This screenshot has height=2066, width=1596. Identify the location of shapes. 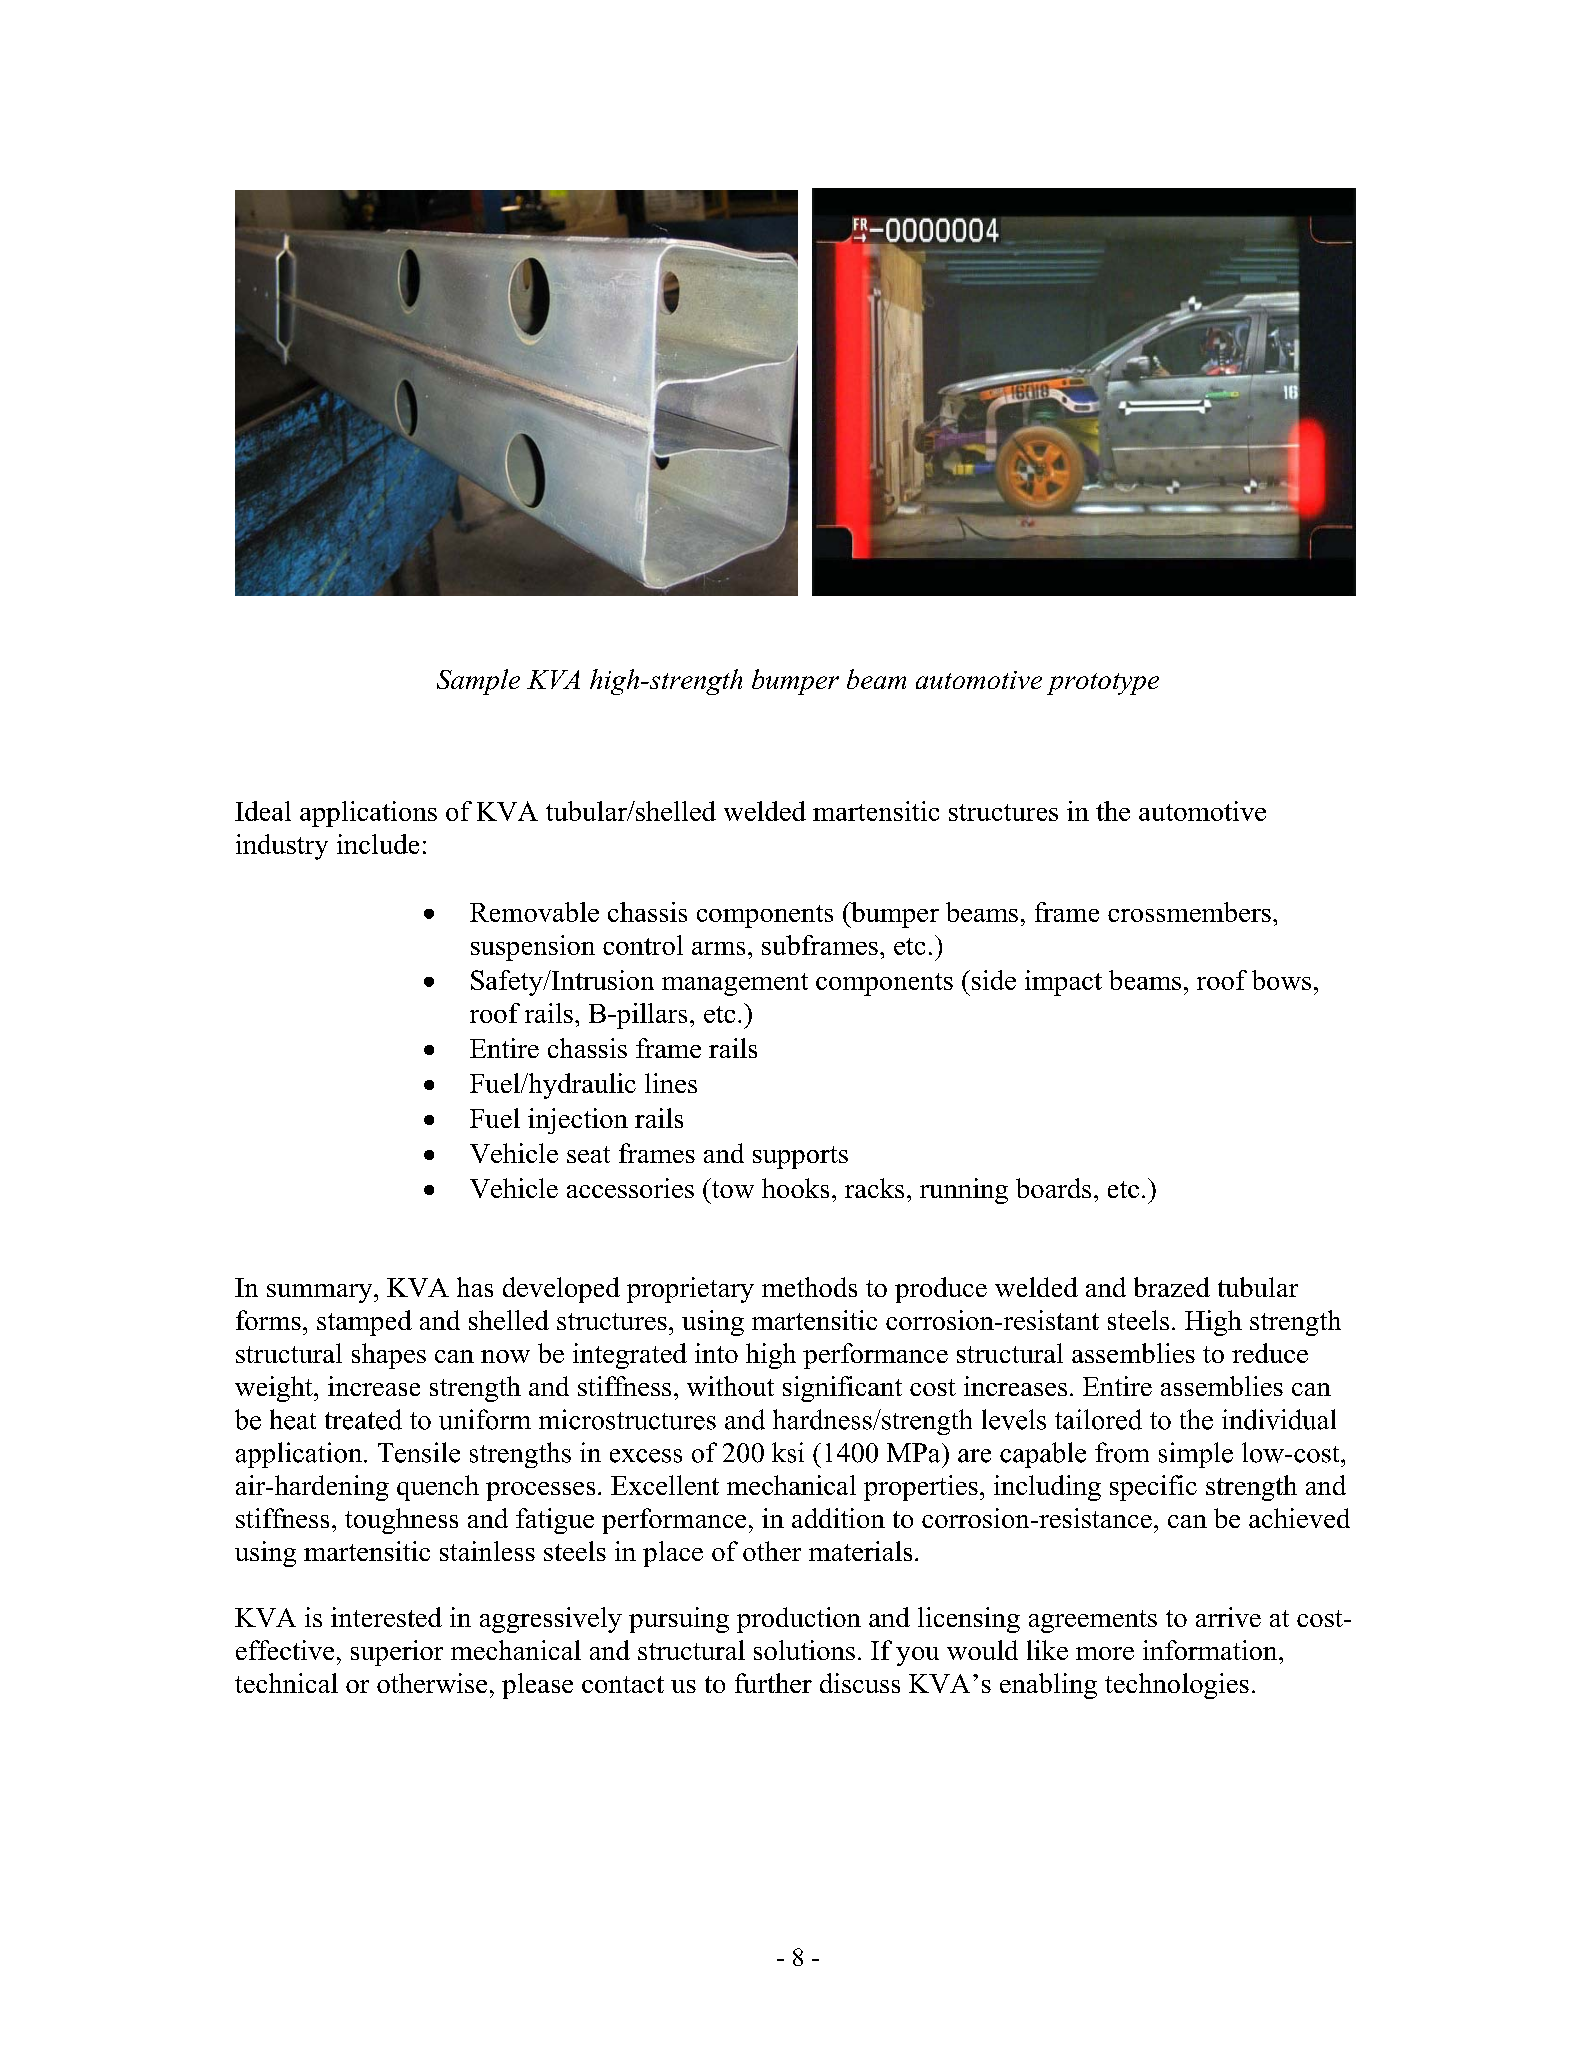
(389, 1356).
